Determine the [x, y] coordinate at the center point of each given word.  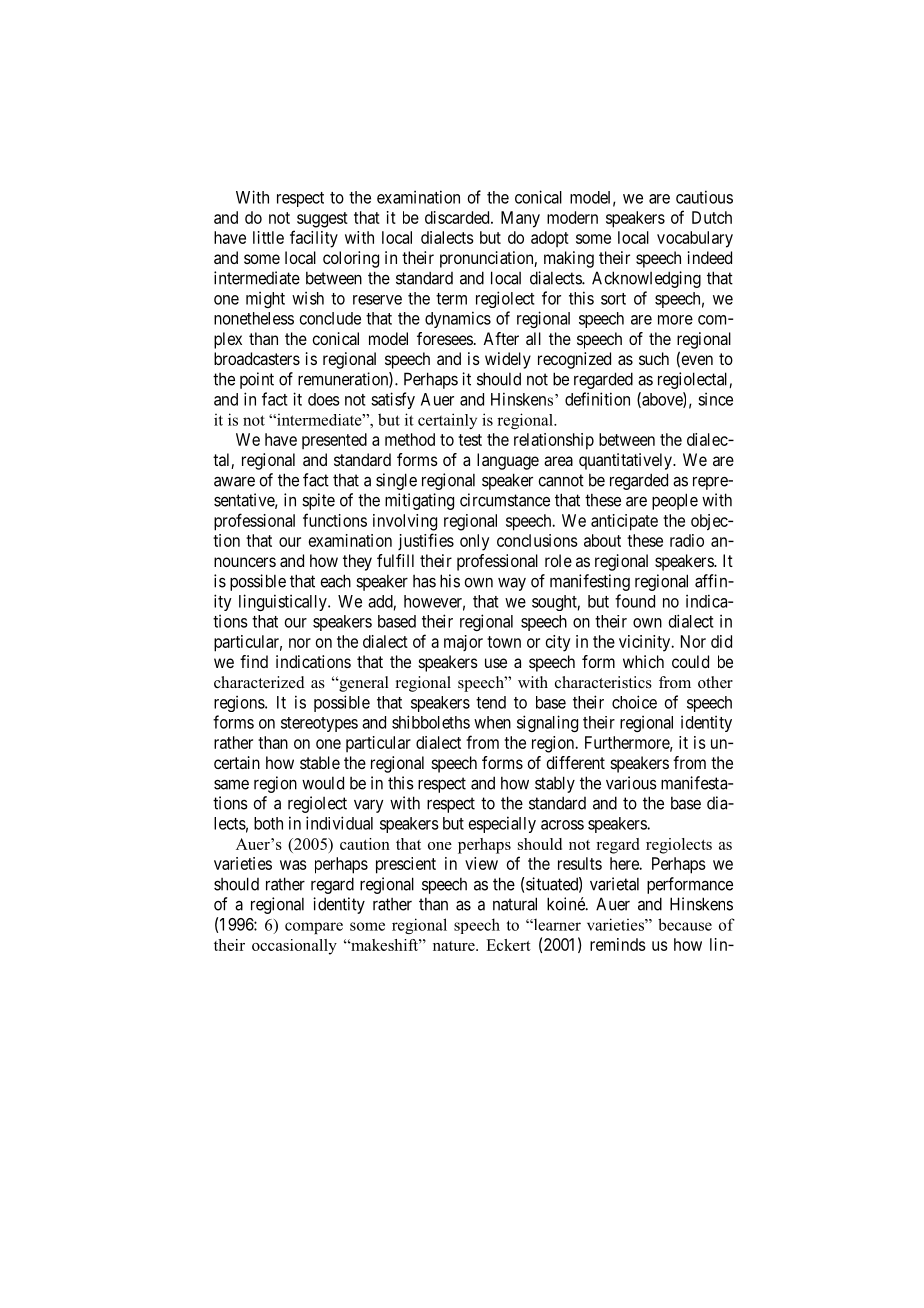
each [335, 581]
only [474, 542]
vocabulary [695, 239]
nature [455, 946]
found [635, 601]
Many [520, 219]
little [268, 237]
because [685, 924]
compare [314, 928]
